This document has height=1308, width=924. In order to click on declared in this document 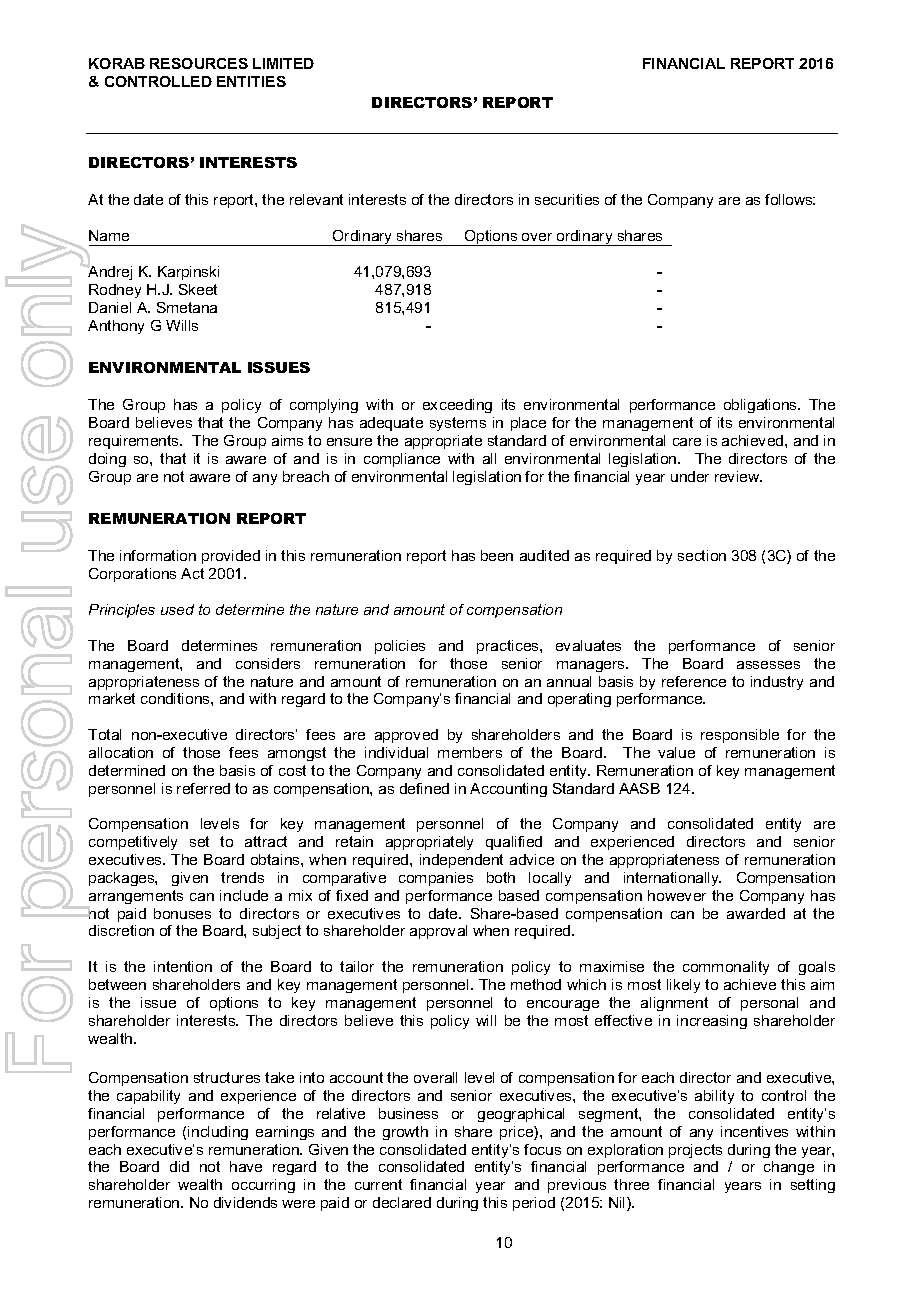, I will do `click(402, 1202)`.
